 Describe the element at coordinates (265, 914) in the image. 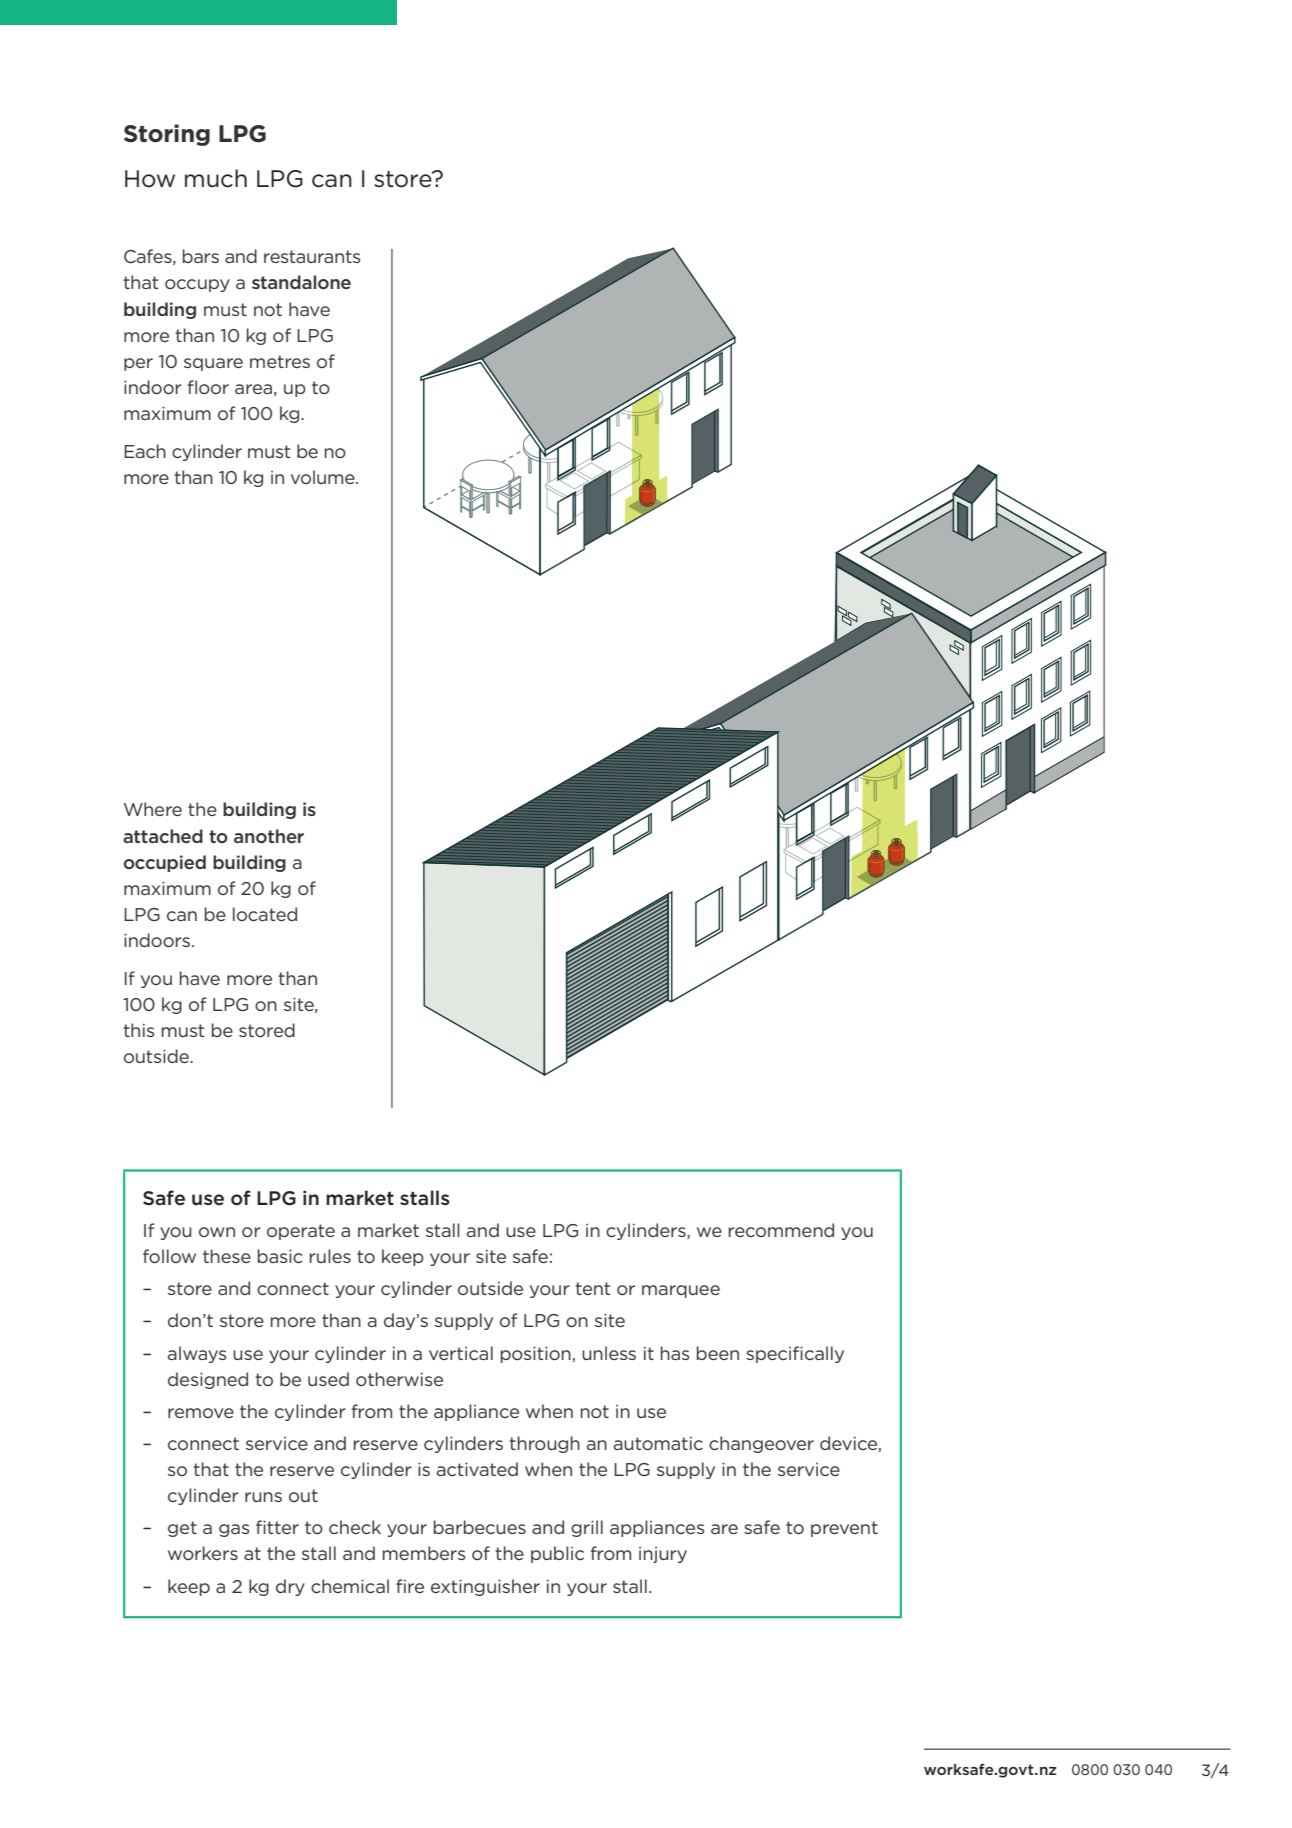

I see `located` at that location.
